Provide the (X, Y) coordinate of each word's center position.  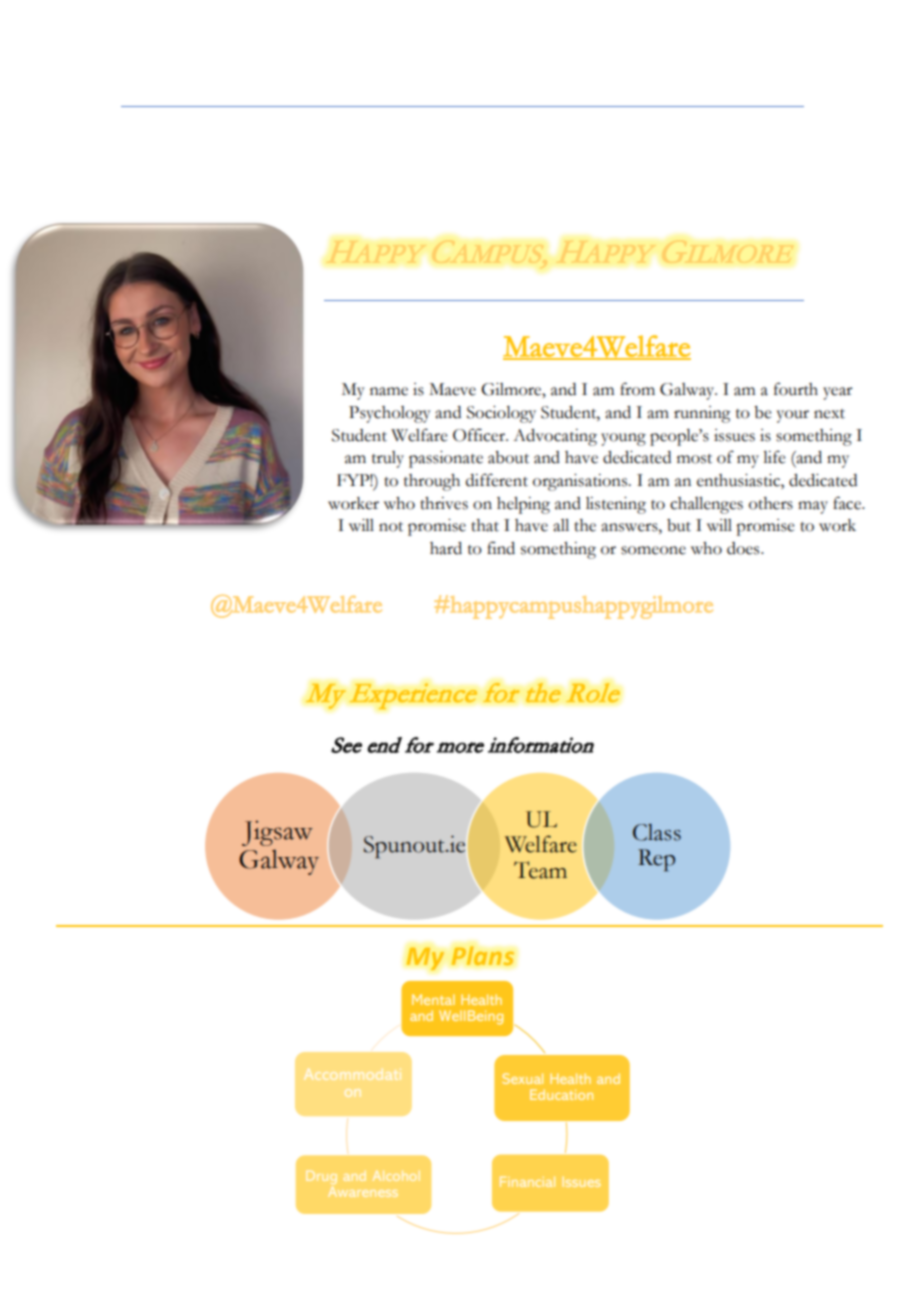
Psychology (390, 414)
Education (561, 1094)
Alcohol (396, 1176)
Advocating (555, 437)
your (793, 416)
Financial (527, 1181)
